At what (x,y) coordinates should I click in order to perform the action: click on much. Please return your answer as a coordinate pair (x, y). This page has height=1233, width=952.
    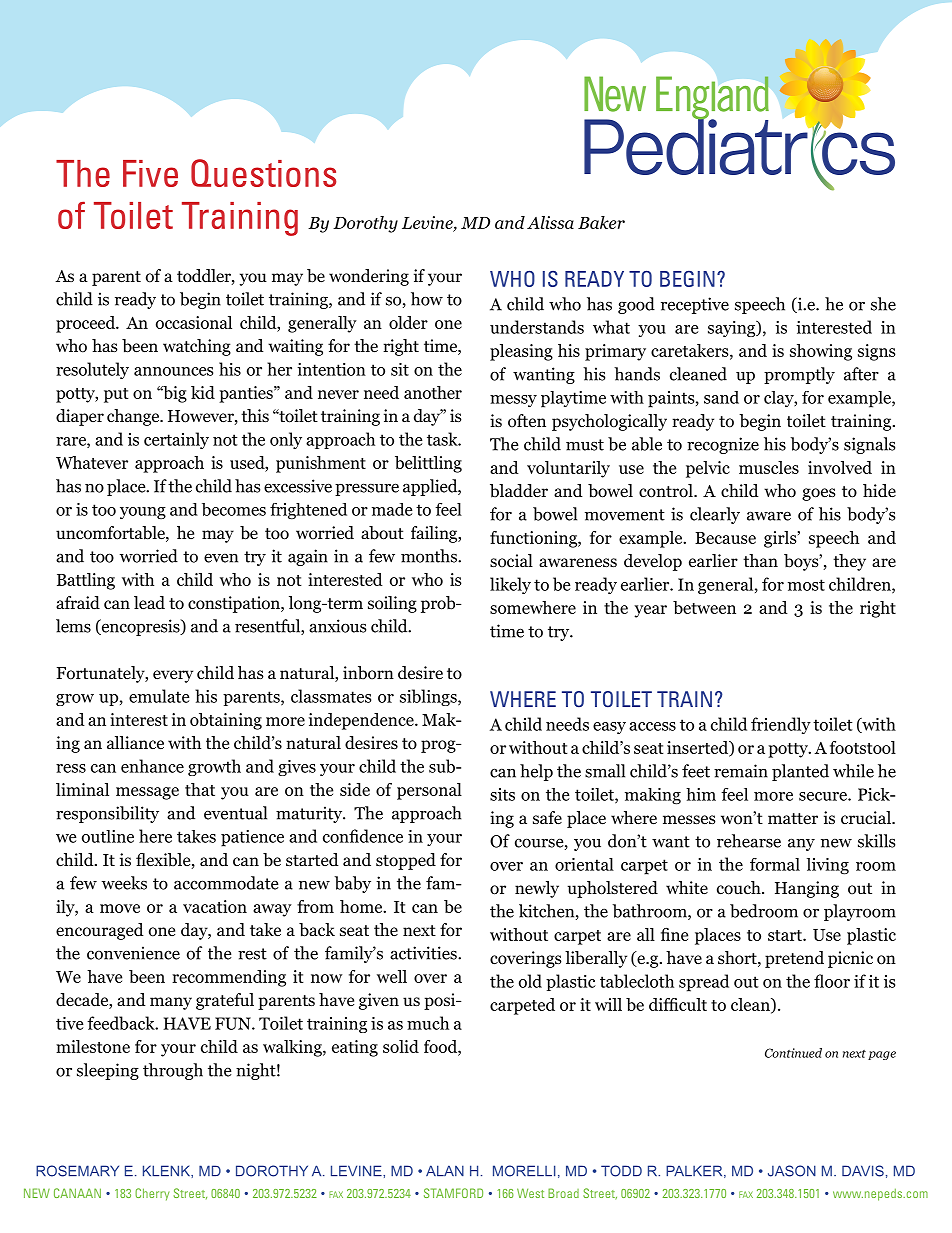
    Looking at the image, I should click on (428, 1023).
